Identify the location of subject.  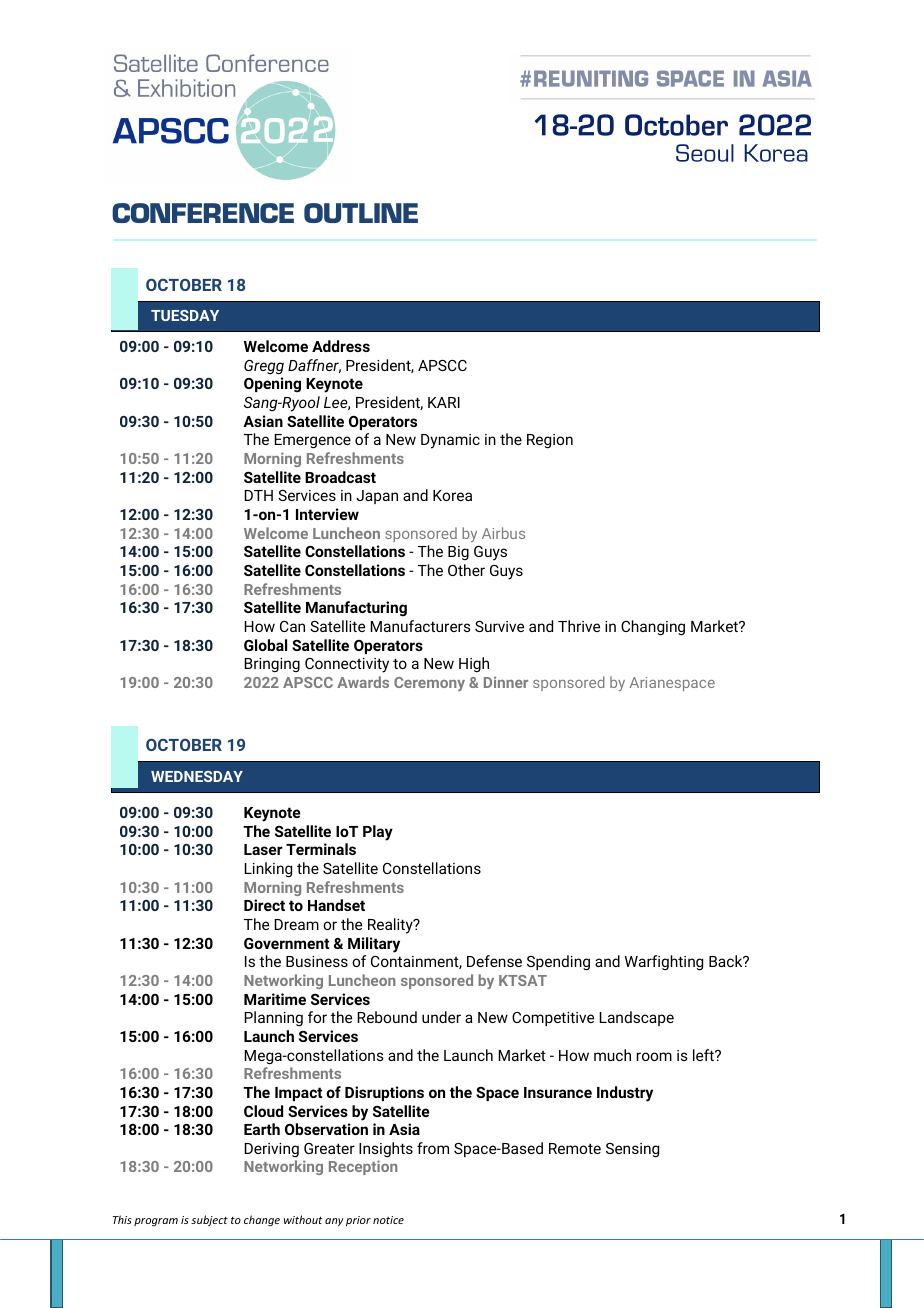
(209, 1220).
